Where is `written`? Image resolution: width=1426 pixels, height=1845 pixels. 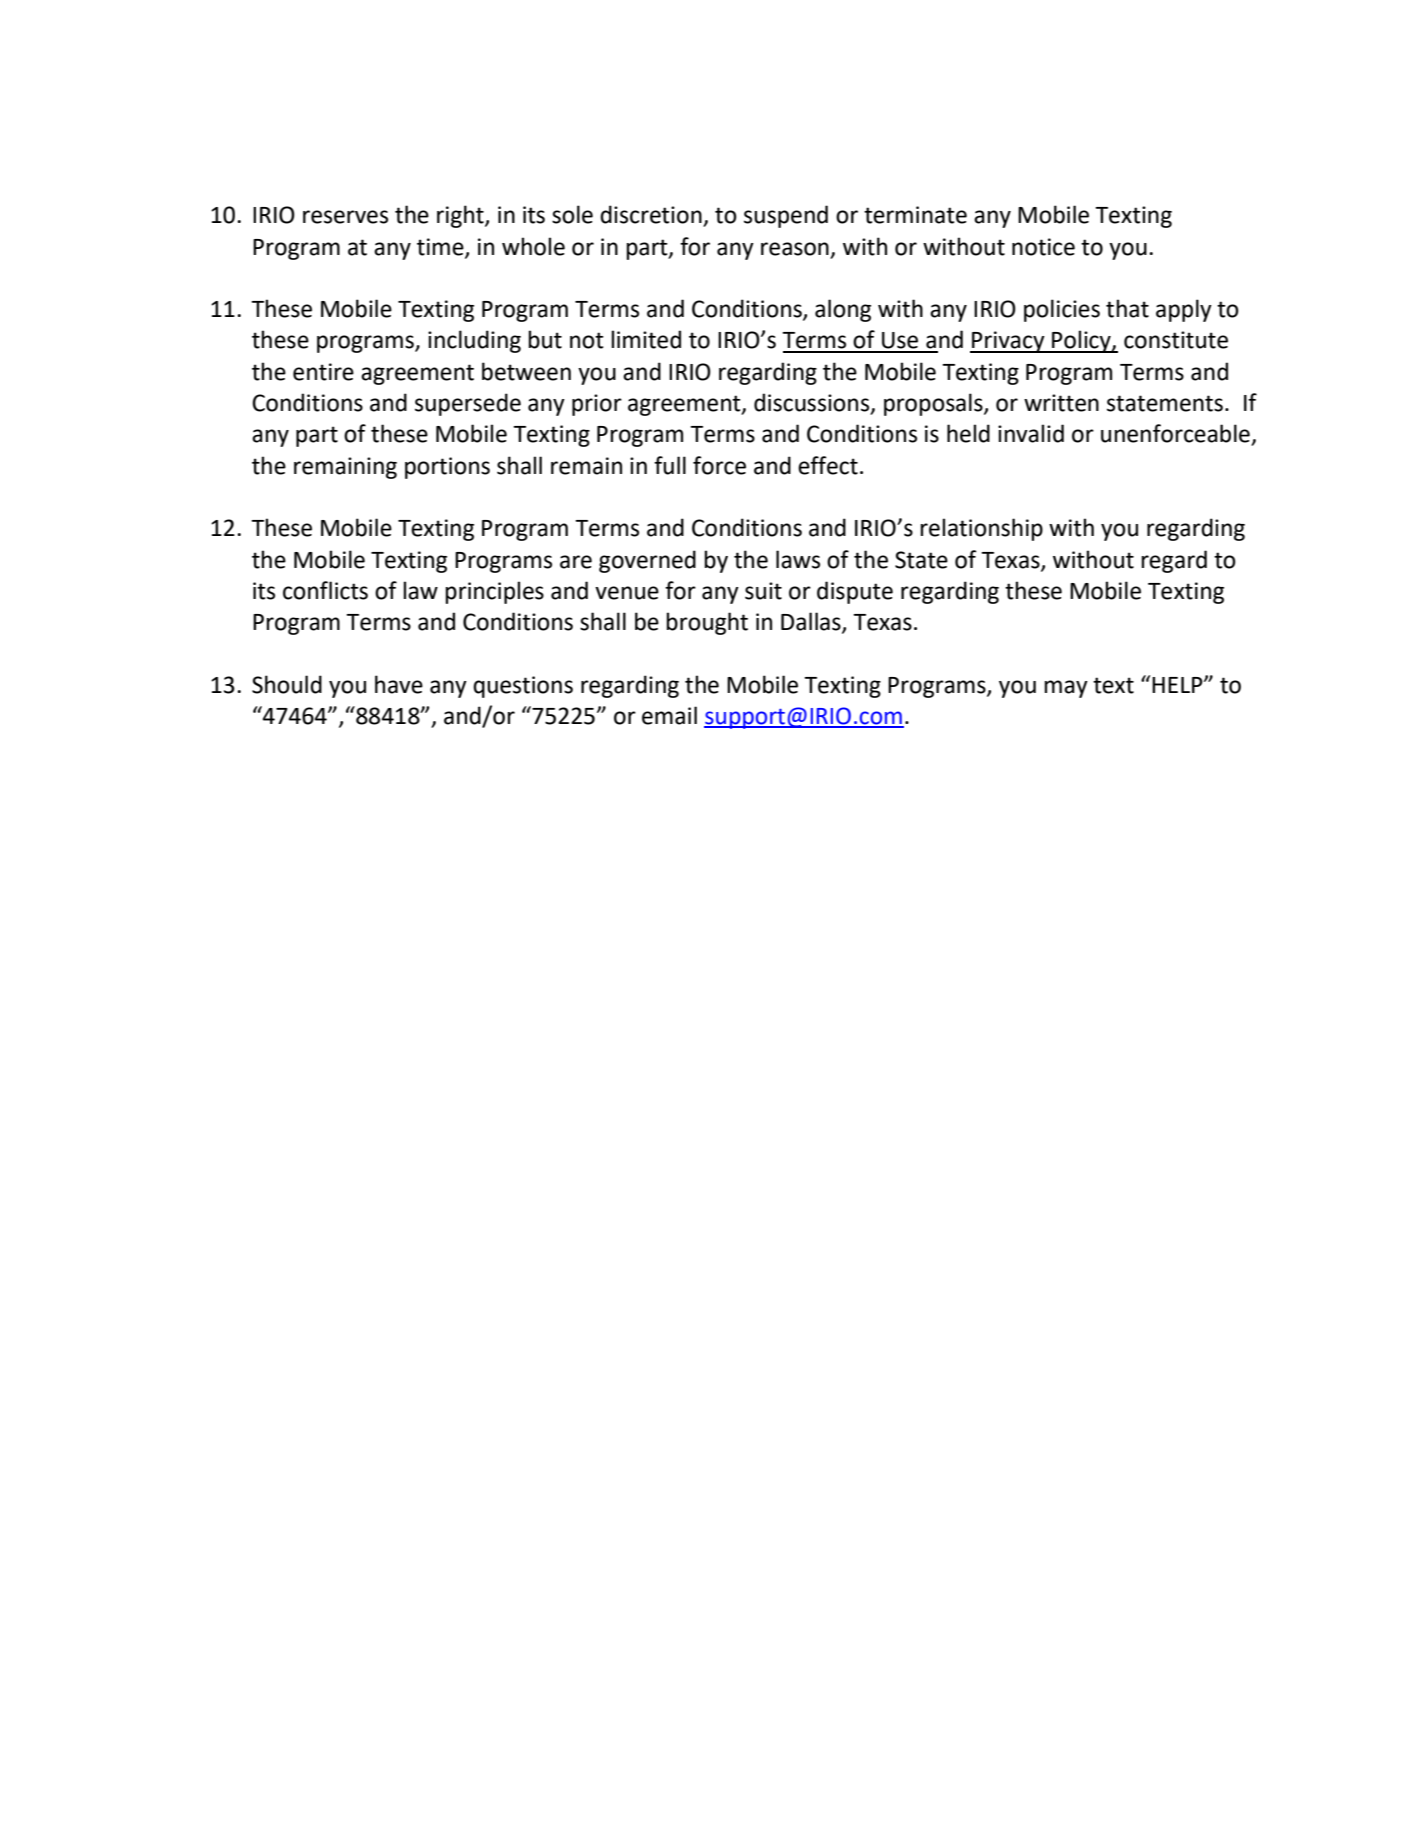 written is located at coordinates (1061, 403).
